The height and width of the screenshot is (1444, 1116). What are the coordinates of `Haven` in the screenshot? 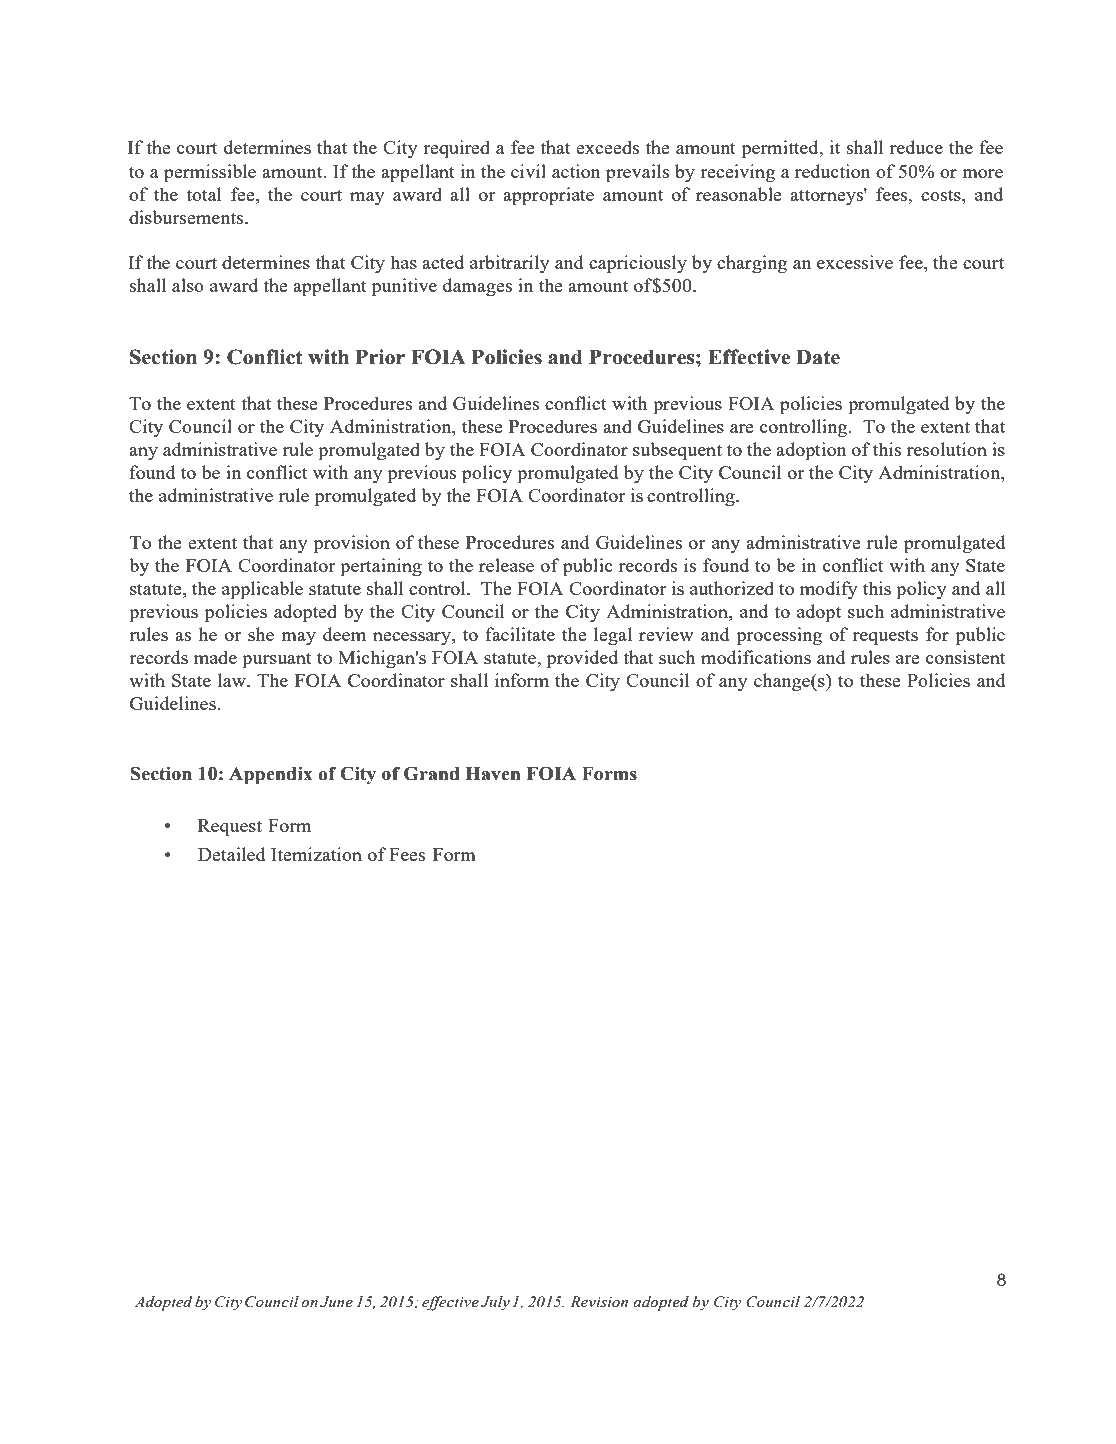 It's located at (493, 774).
